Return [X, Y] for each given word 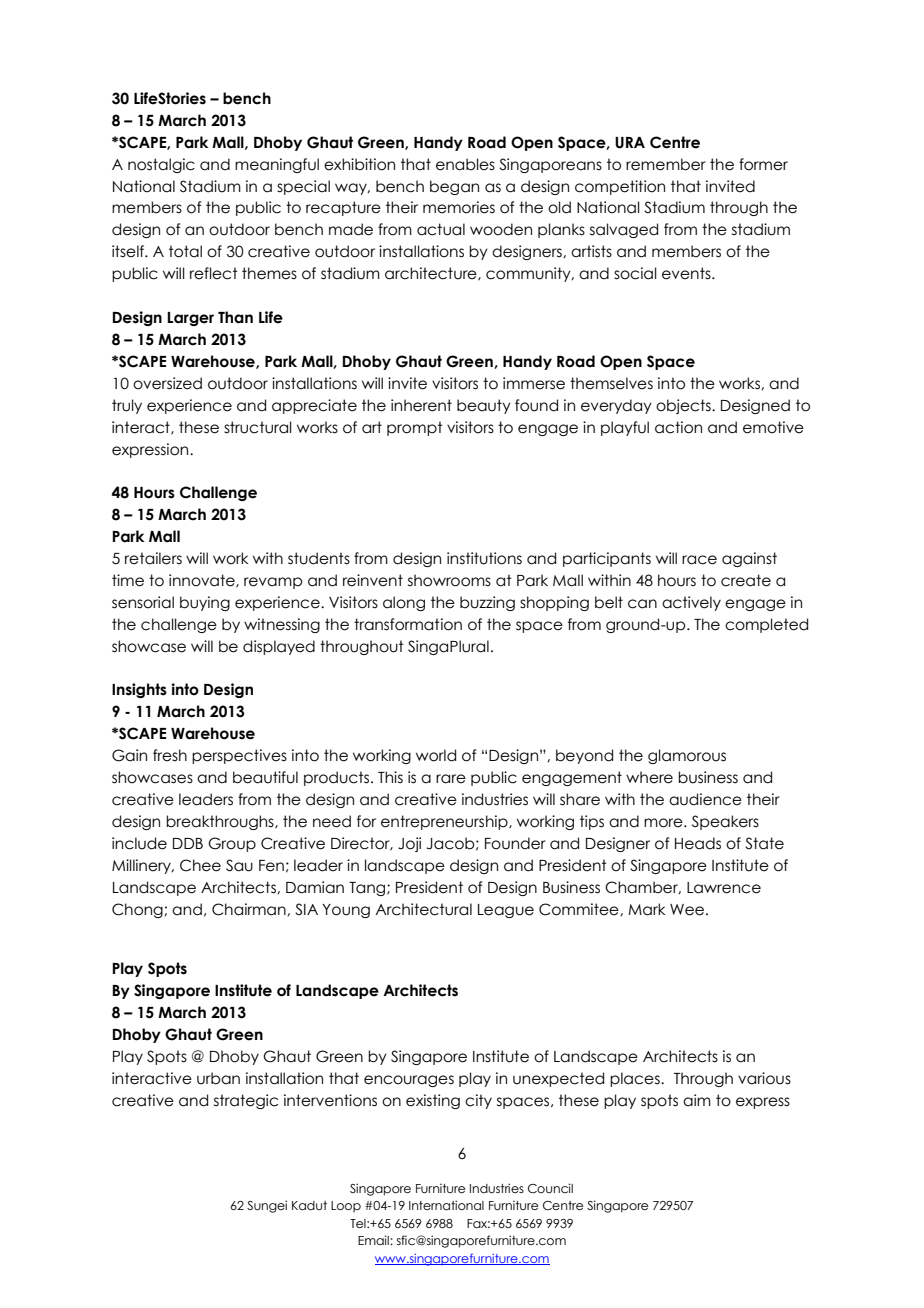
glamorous [687, 756]
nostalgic [161, 165]
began [454, 187]
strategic [246, 1101]
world [436, 755]
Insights [139, 690]
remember [666, 164]
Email [374, 1240]
